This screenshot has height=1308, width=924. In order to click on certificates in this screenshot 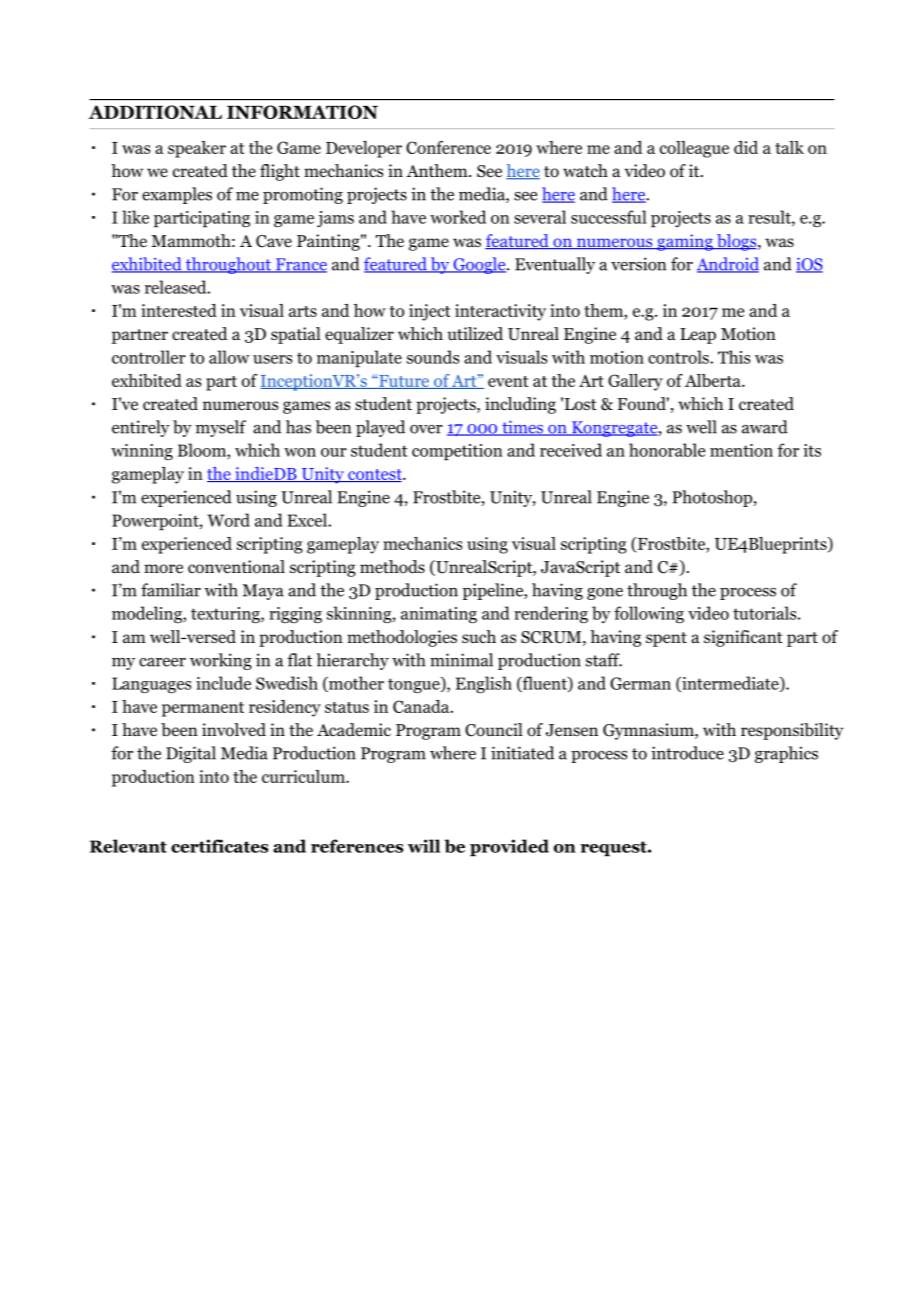, I will do `click(219, 846)`.
